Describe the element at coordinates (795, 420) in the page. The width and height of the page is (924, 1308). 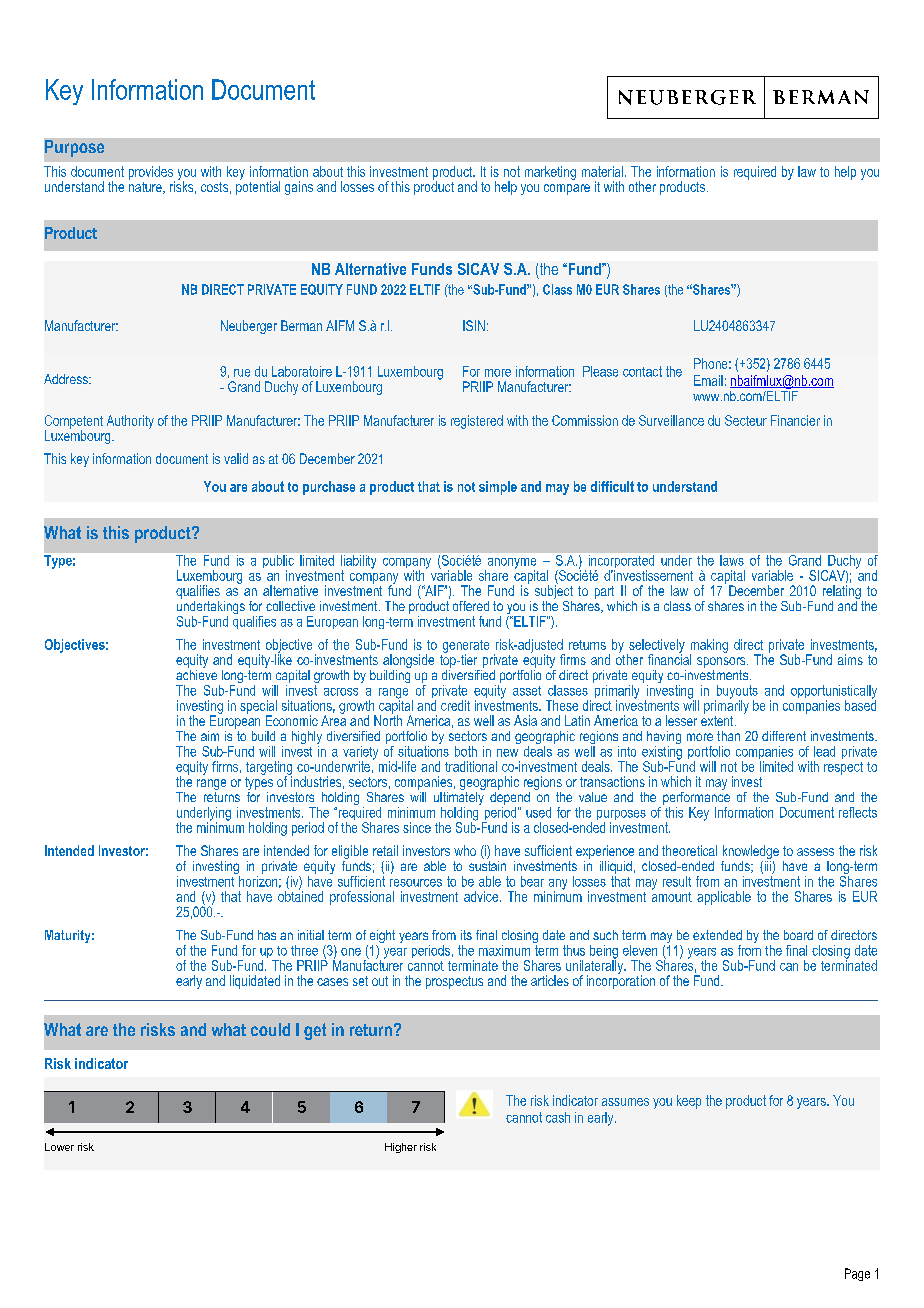
I see `Financier` at that location.
